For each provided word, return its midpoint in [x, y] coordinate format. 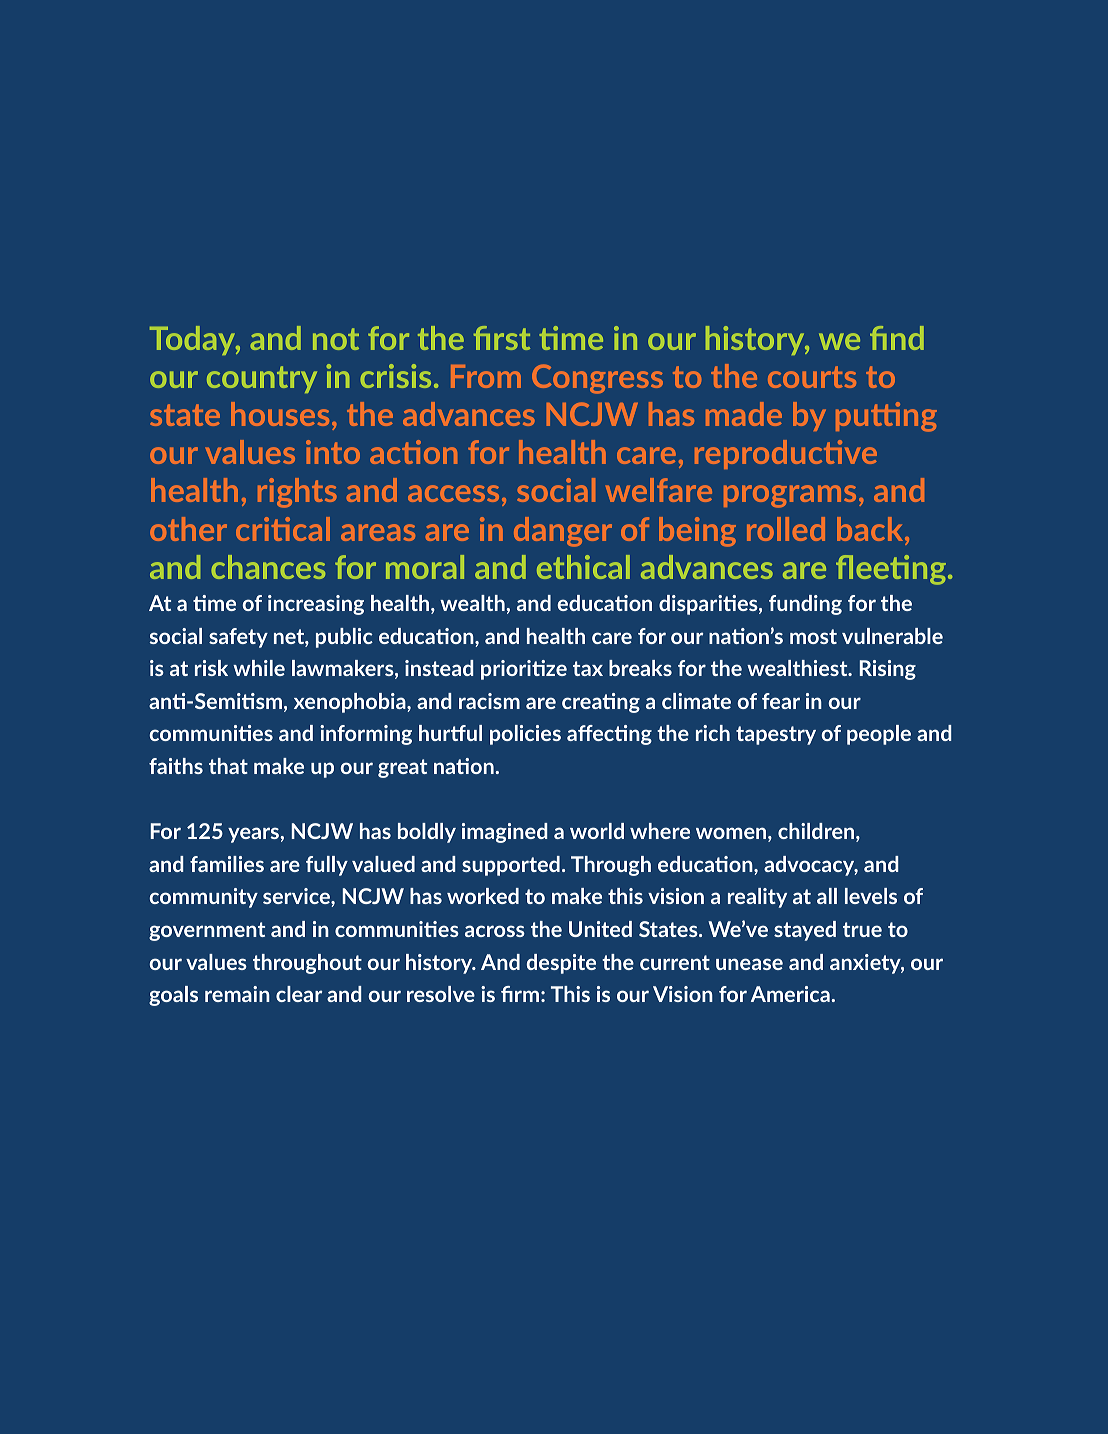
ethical [583, 567]
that [228, 766]
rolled [786, 529]
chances [268, 567]
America [791, 994]
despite [561, 964]
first [502, 338]
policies [525, 735]
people [879, 735]
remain [237, 994]
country [262, 379]
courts [812, 377]
